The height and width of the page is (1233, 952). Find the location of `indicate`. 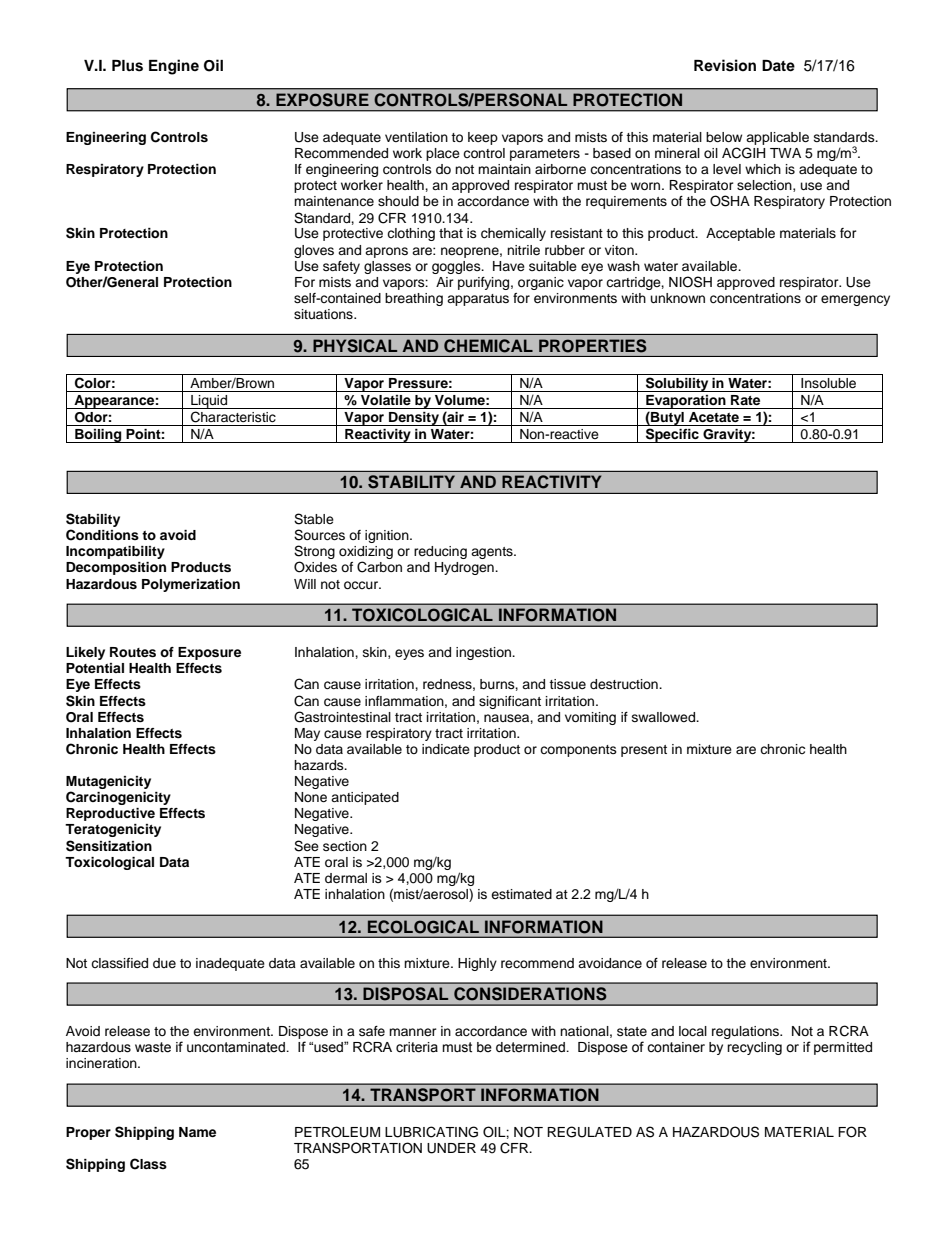

indicate is located at coordinates (446, 749).
